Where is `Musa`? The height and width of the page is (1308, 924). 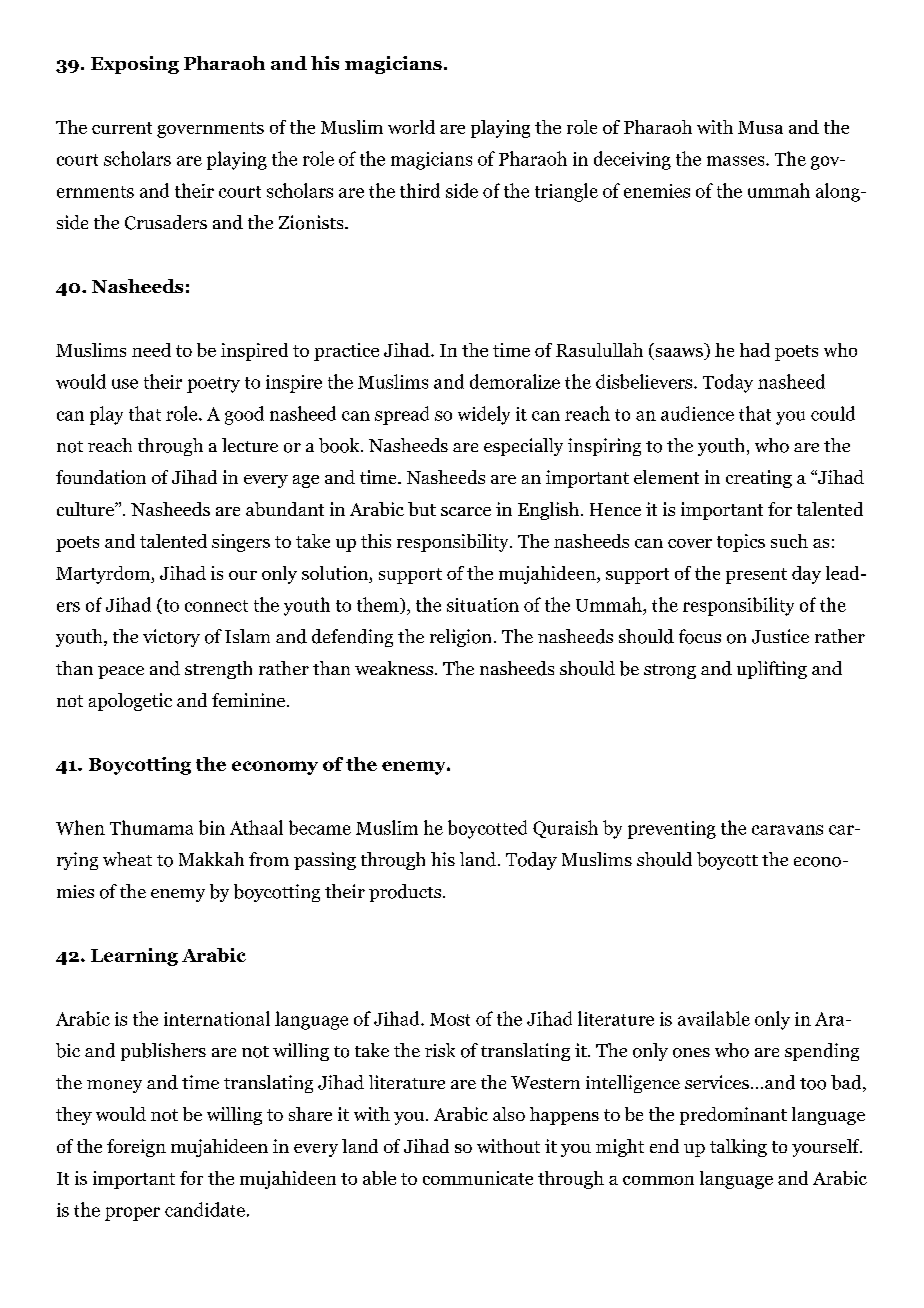
Musa is located at coordinates (760, 127).
